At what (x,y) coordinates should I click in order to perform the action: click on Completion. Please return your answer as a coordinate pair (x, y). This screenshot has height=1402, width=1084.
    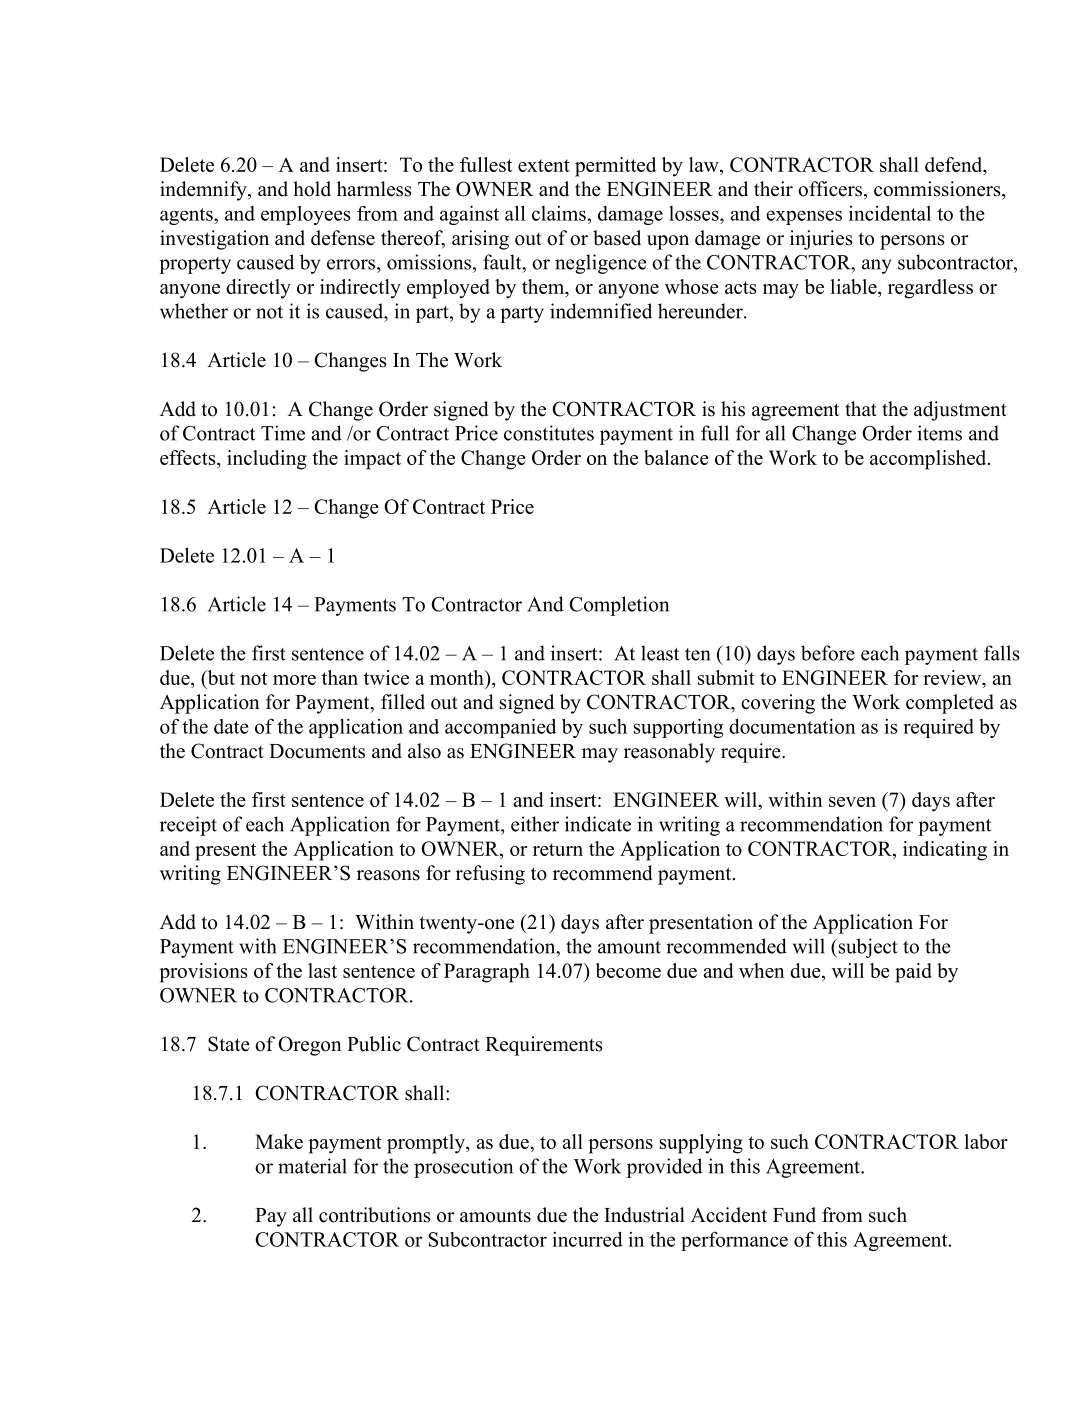
    Looking at the image, I should click on (619, 606).
